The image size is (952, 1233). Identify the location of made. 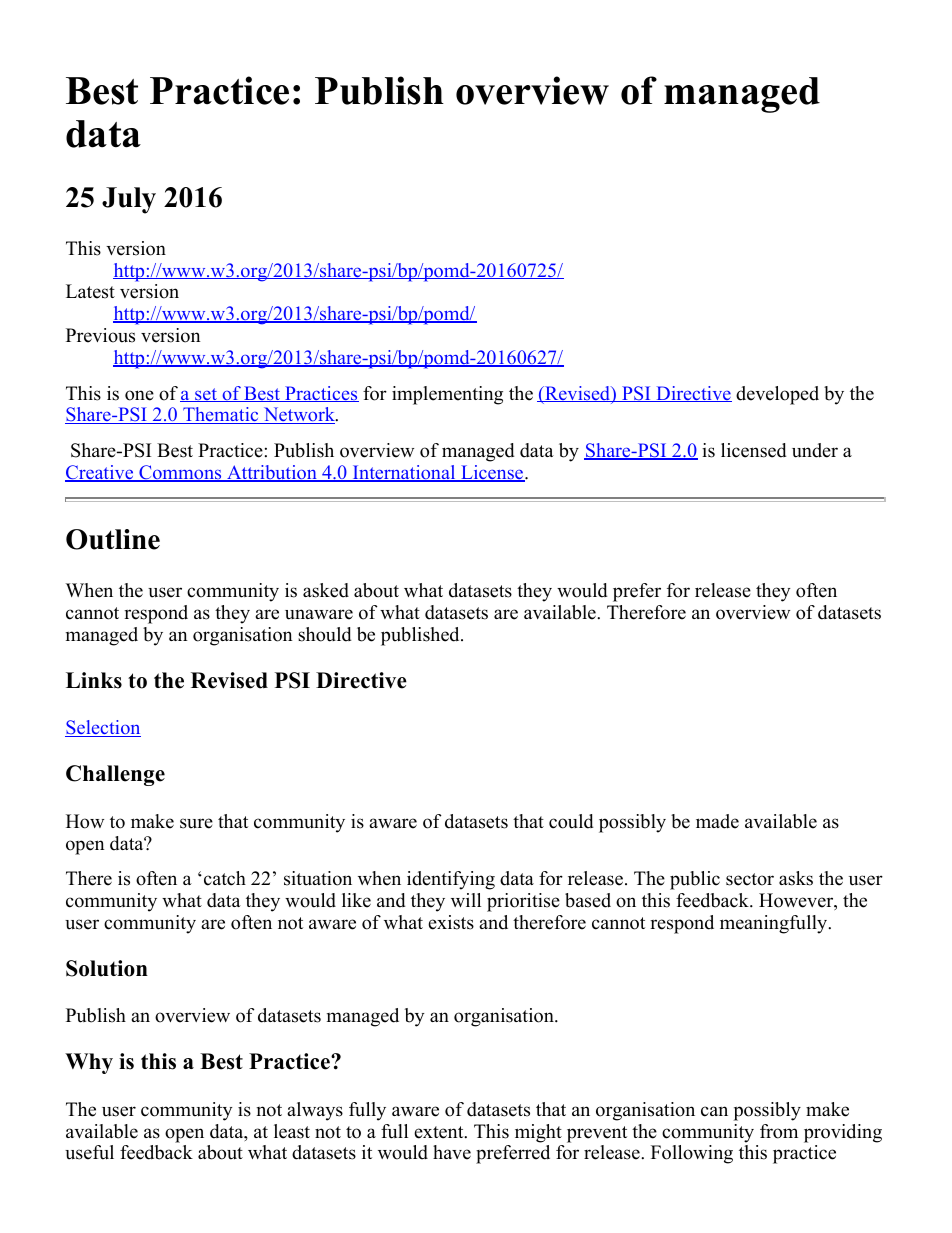
(717, 821).
